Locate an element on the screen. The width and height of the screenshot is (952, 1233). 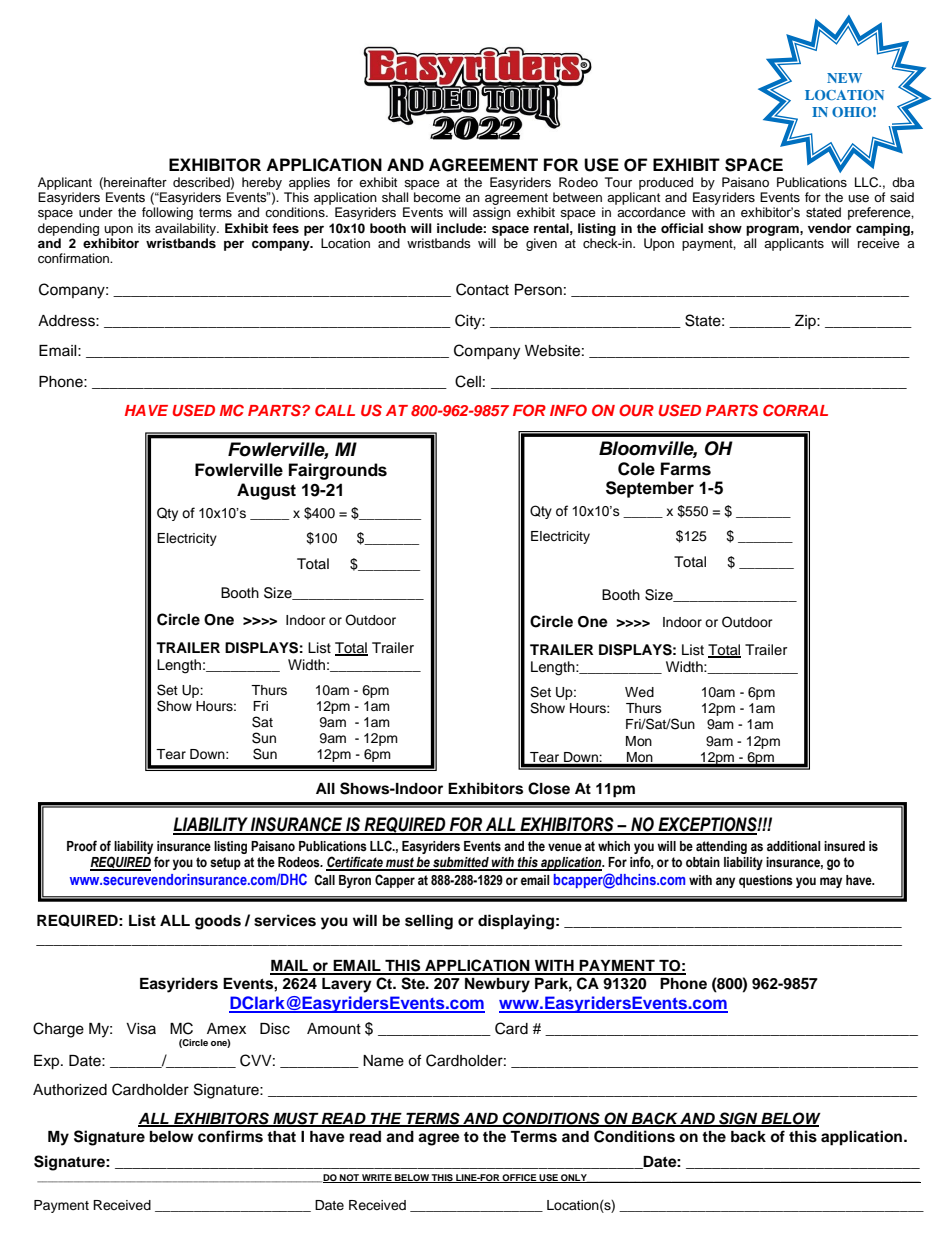
said is located at coordinates (902, 197).
